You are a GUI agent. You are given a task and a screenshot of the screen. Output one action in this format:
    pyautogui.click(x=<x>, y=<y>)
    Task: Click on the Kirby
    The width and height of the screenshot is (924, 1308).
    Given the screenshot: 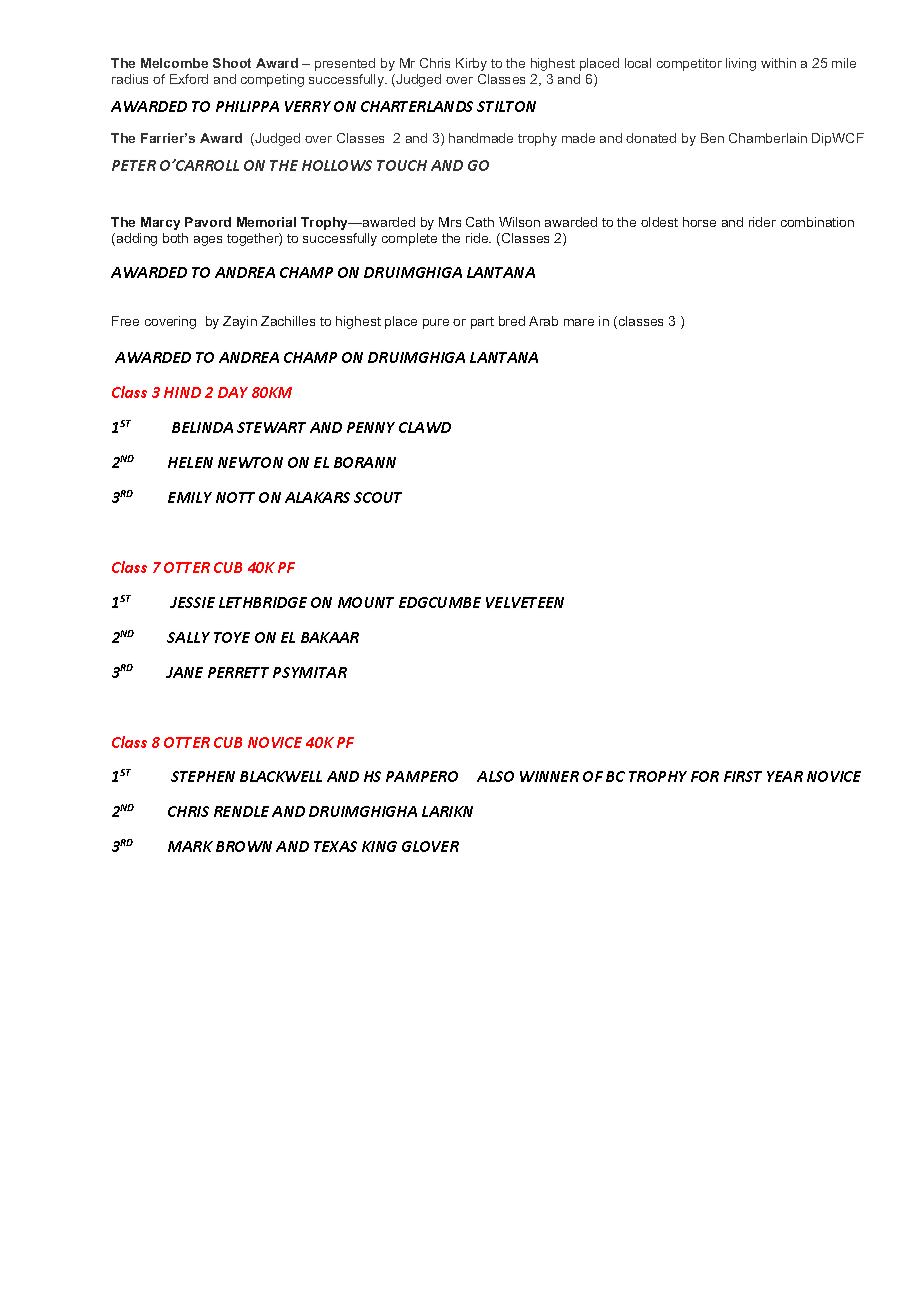 What is the action you would take?
    pyautogui.click(x=471, y=64)
